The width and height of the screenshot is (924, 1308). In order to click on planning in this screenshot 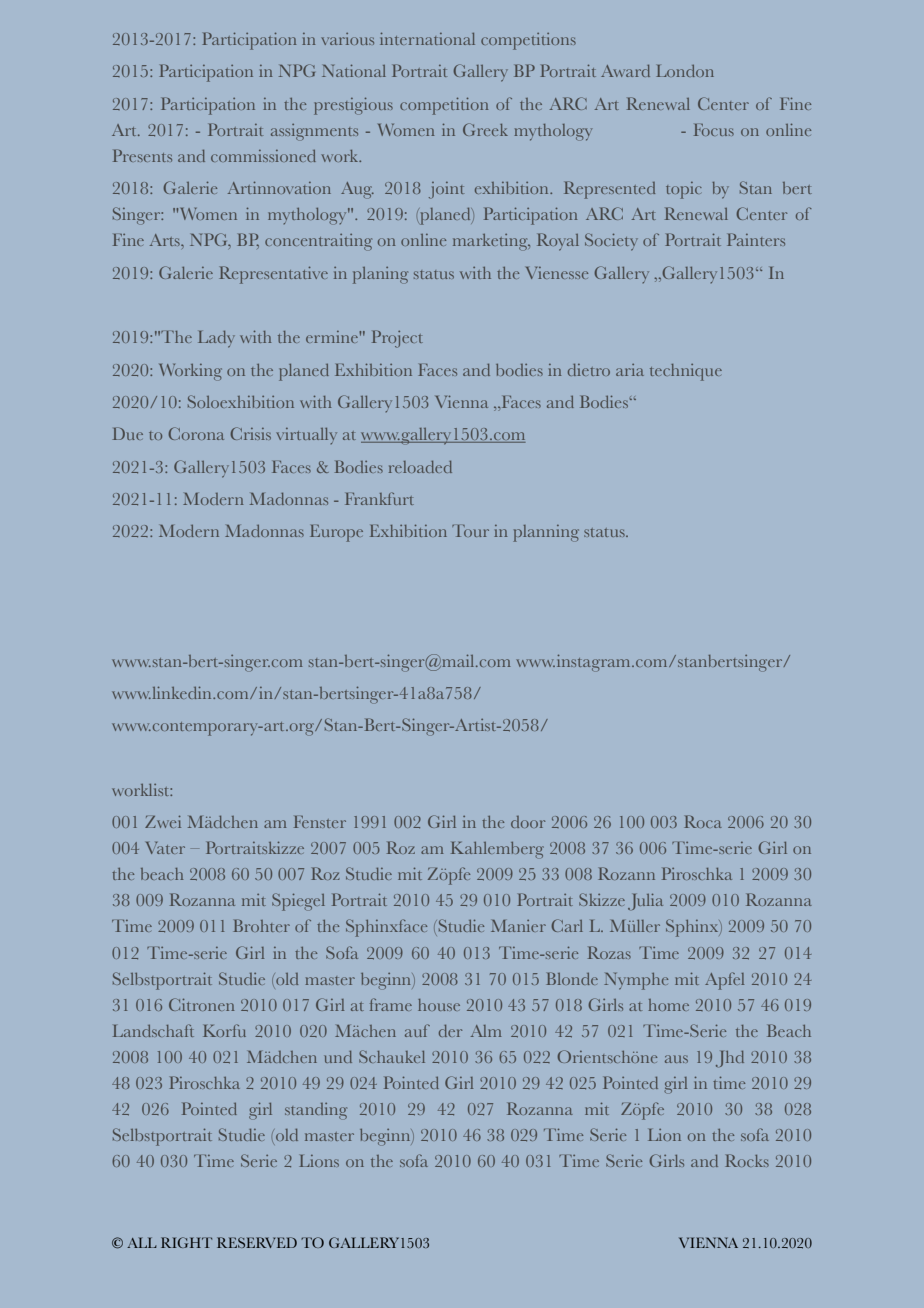, I will do `click(546, 533)`.
